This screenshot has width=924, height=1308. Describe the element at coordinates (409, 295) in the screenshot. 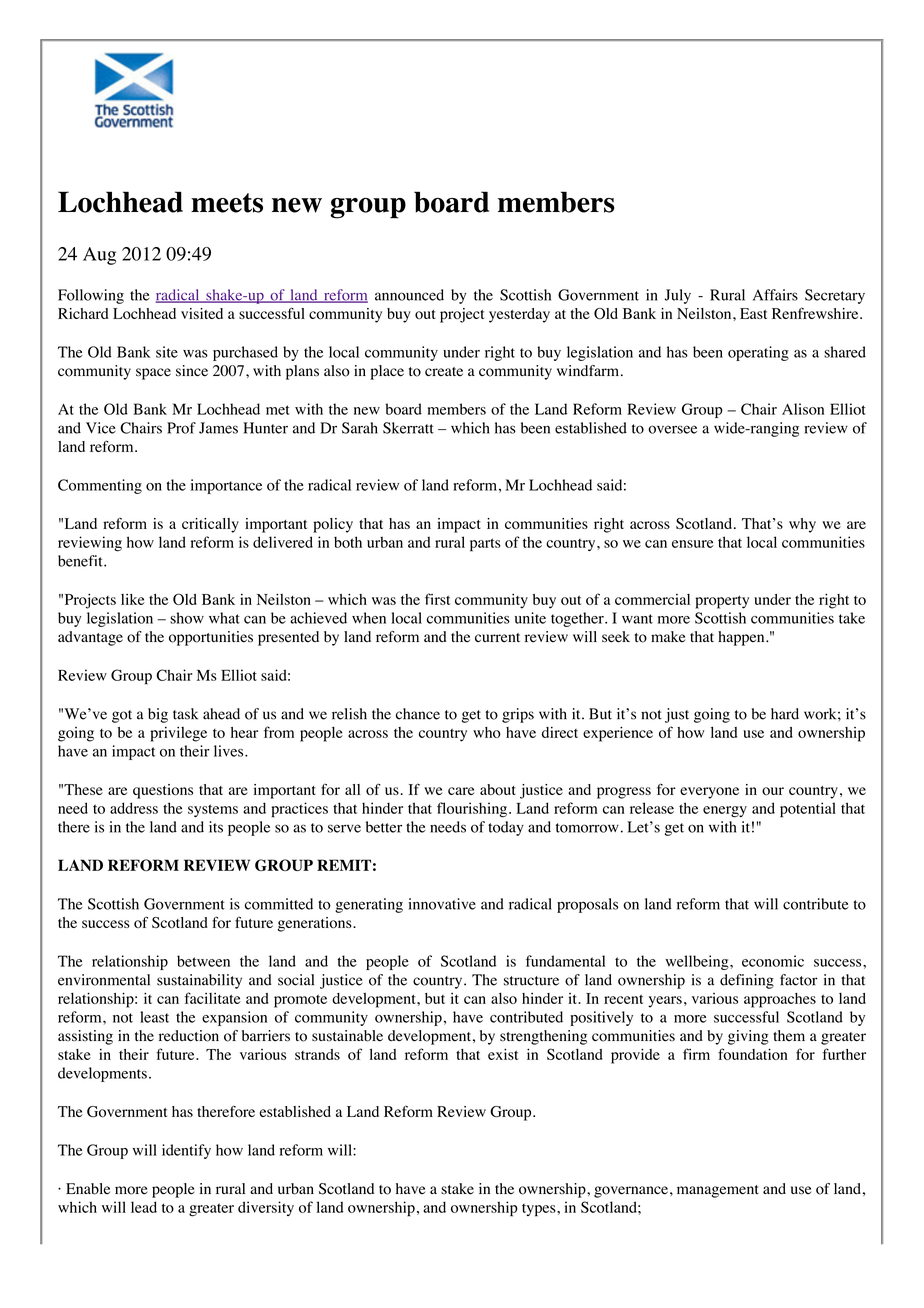

I see `announced` at that location.
